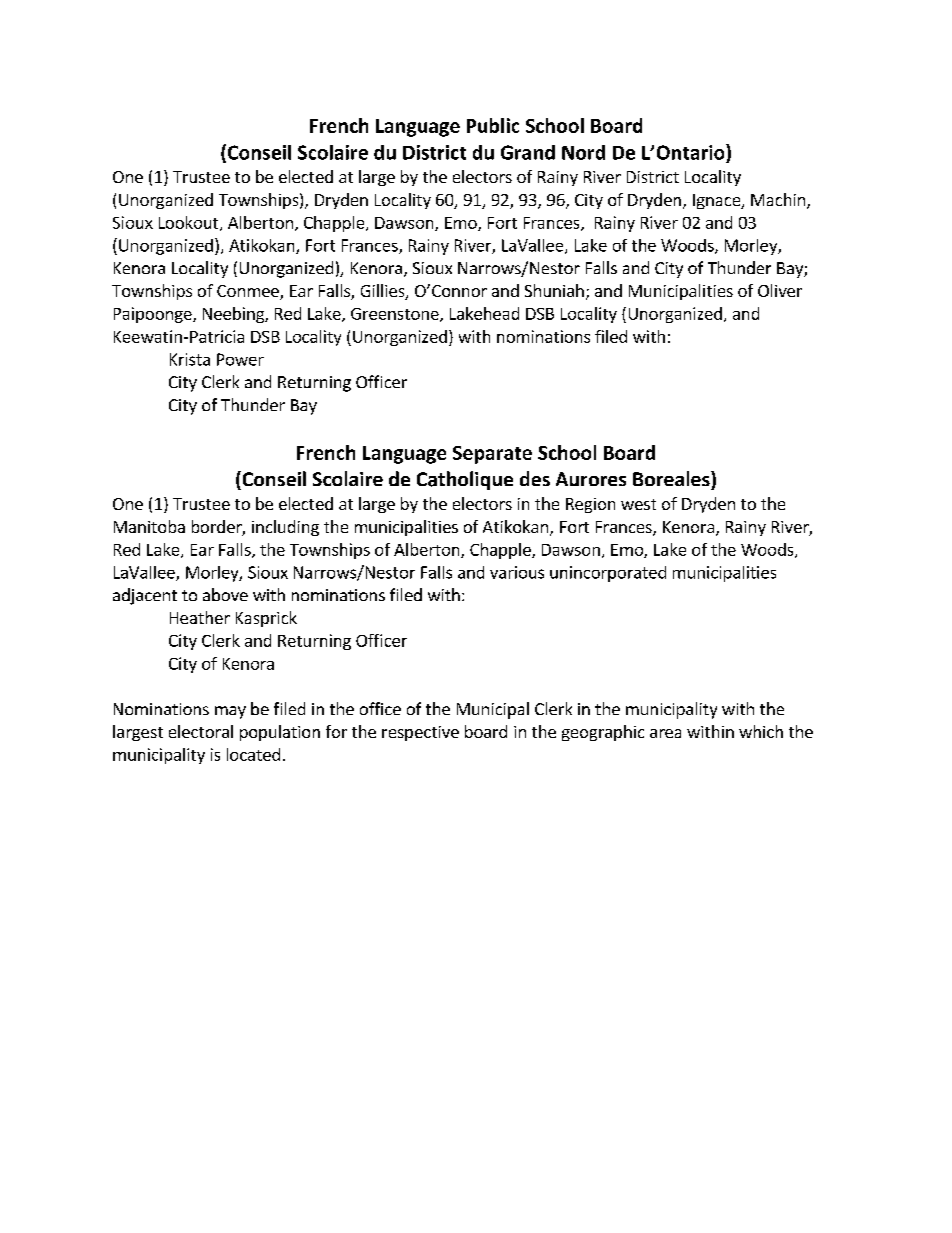 The image size is (952, 1233). I want to click on area, so click(665, 733).
